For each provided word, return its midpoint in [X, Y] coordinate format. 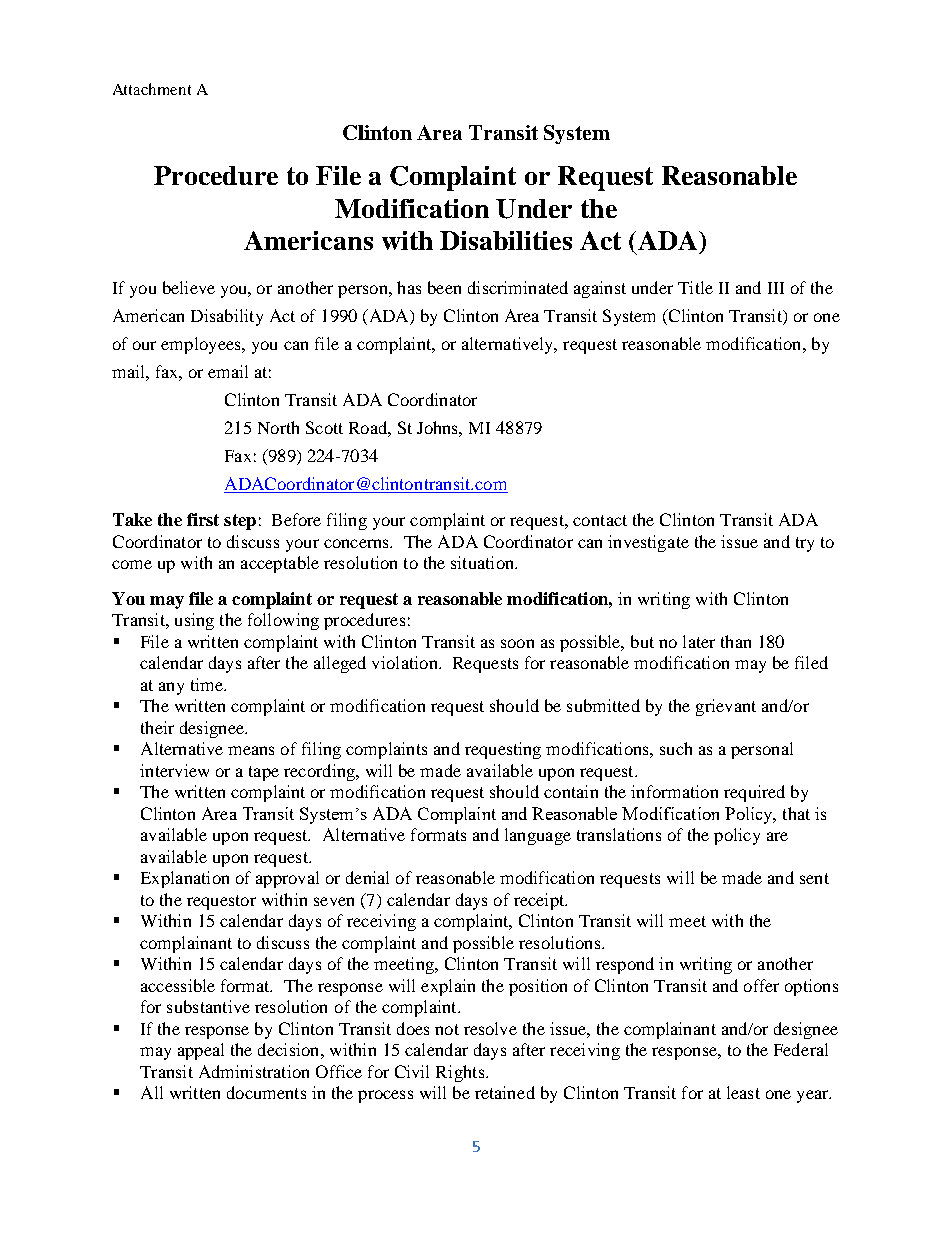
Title [695, 287]
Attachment [152, 89]
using [194, 621]
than [736, 641]
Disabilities [506, 240]
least [743, 1092]
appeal [201, 1051]
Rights [461, 1073]
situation [484, 562]
